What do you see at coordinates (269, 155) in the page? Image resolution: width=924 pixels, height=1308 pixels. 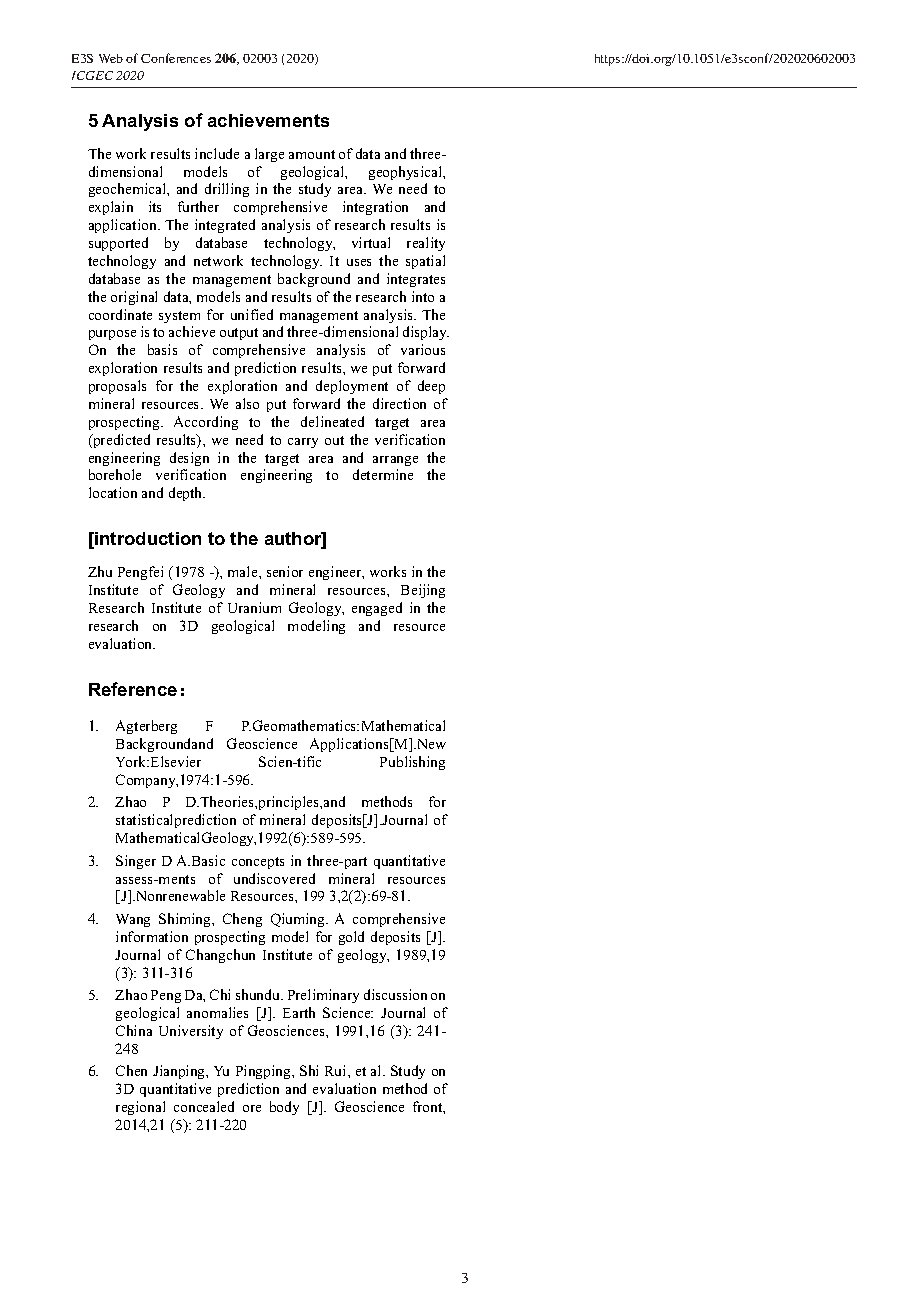 I see `large` at bounding box center [269, 155].
